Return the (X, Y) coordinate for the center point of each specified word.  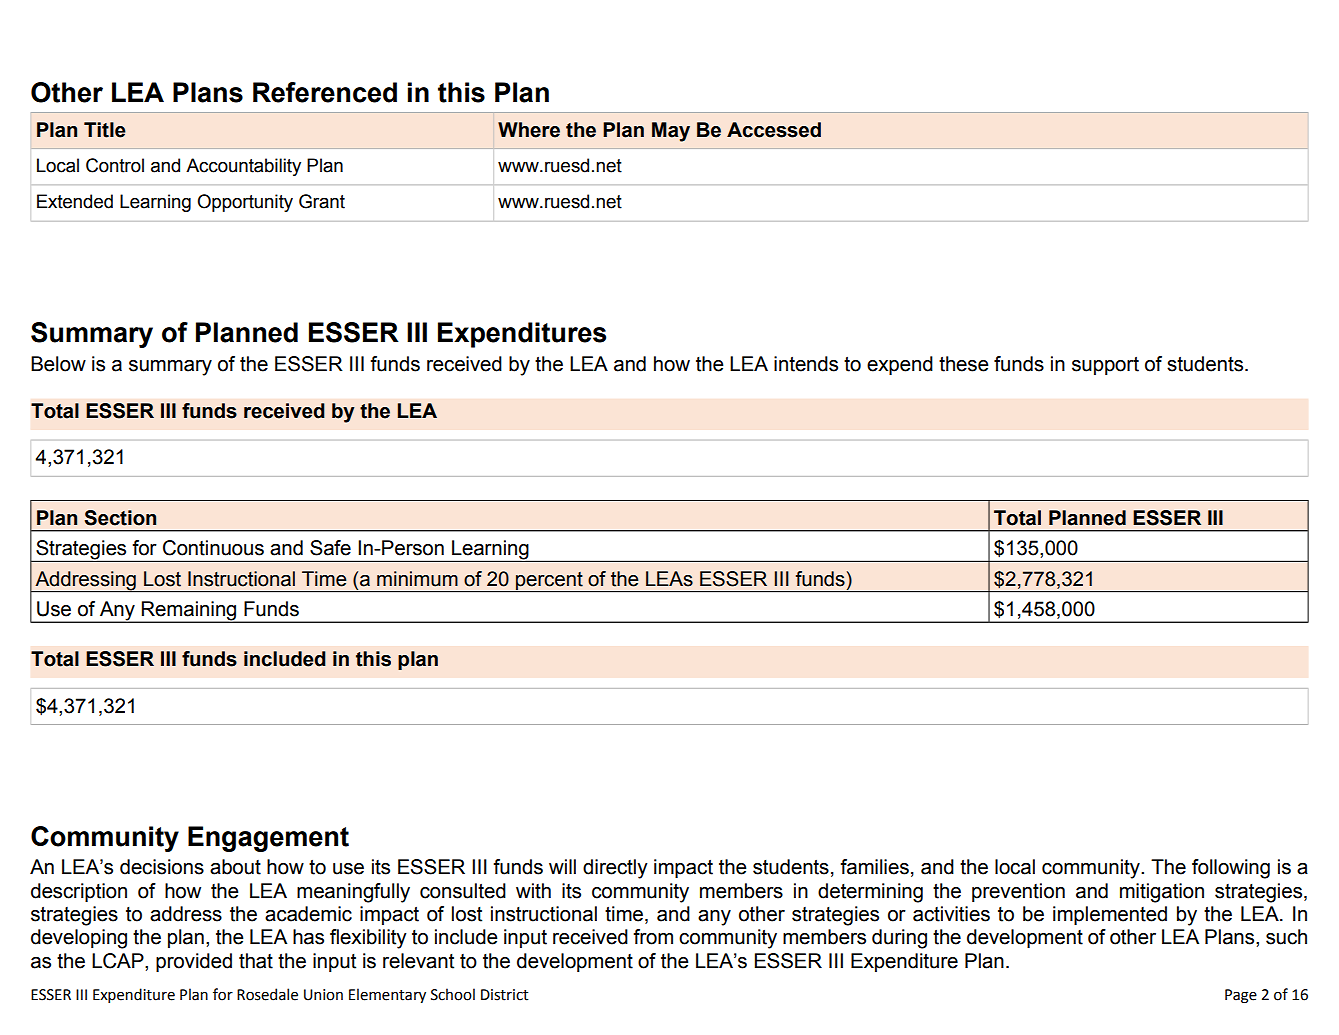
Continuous (213, 548)
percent (549, 582)
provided (194, 962)
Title (105, 130)
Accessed (774, 130)
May (671, 132)
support (1105, 366)
